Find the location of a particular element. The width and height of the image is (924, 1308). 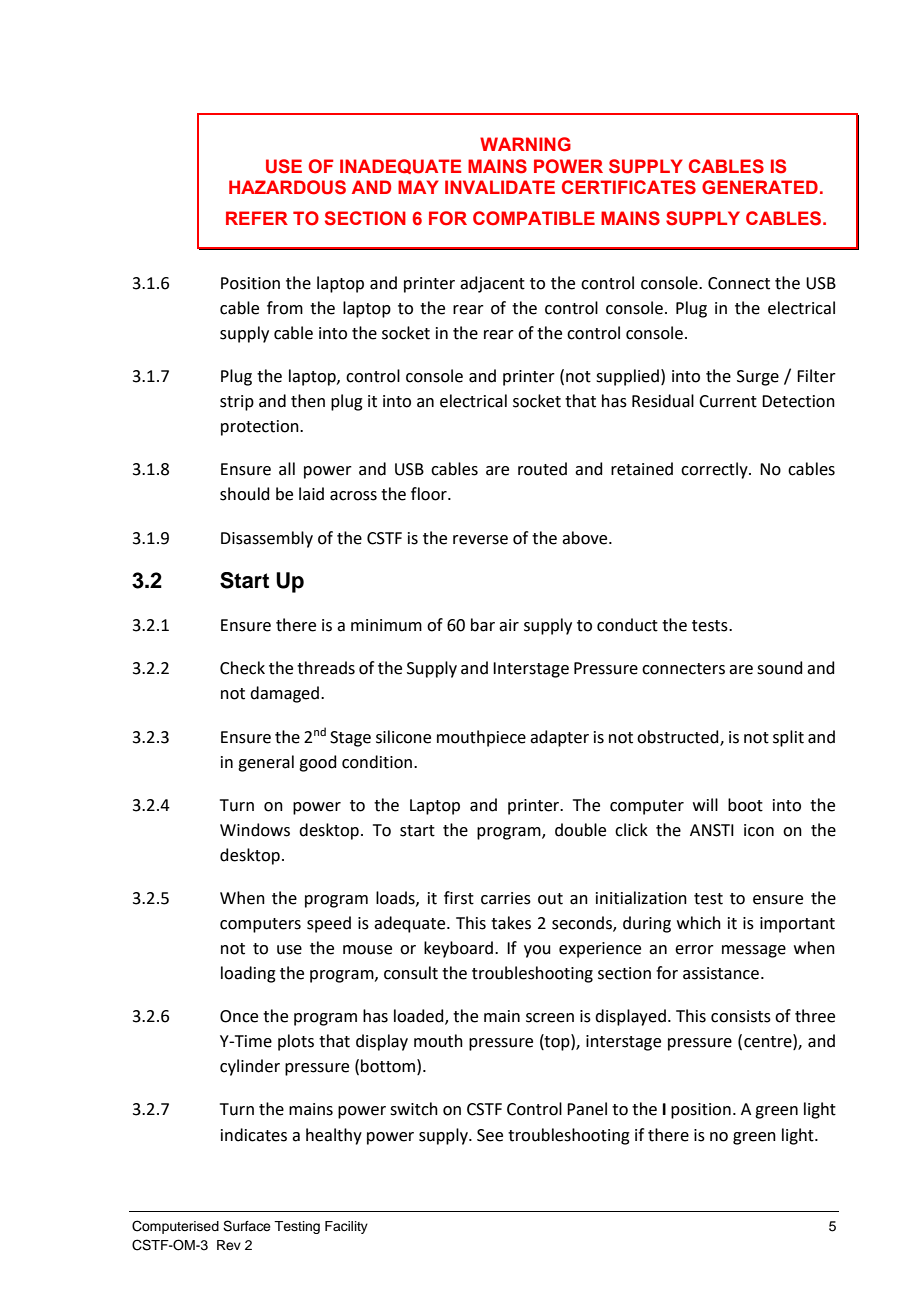

INVALIDATE is located at coordinates (500, 187).
